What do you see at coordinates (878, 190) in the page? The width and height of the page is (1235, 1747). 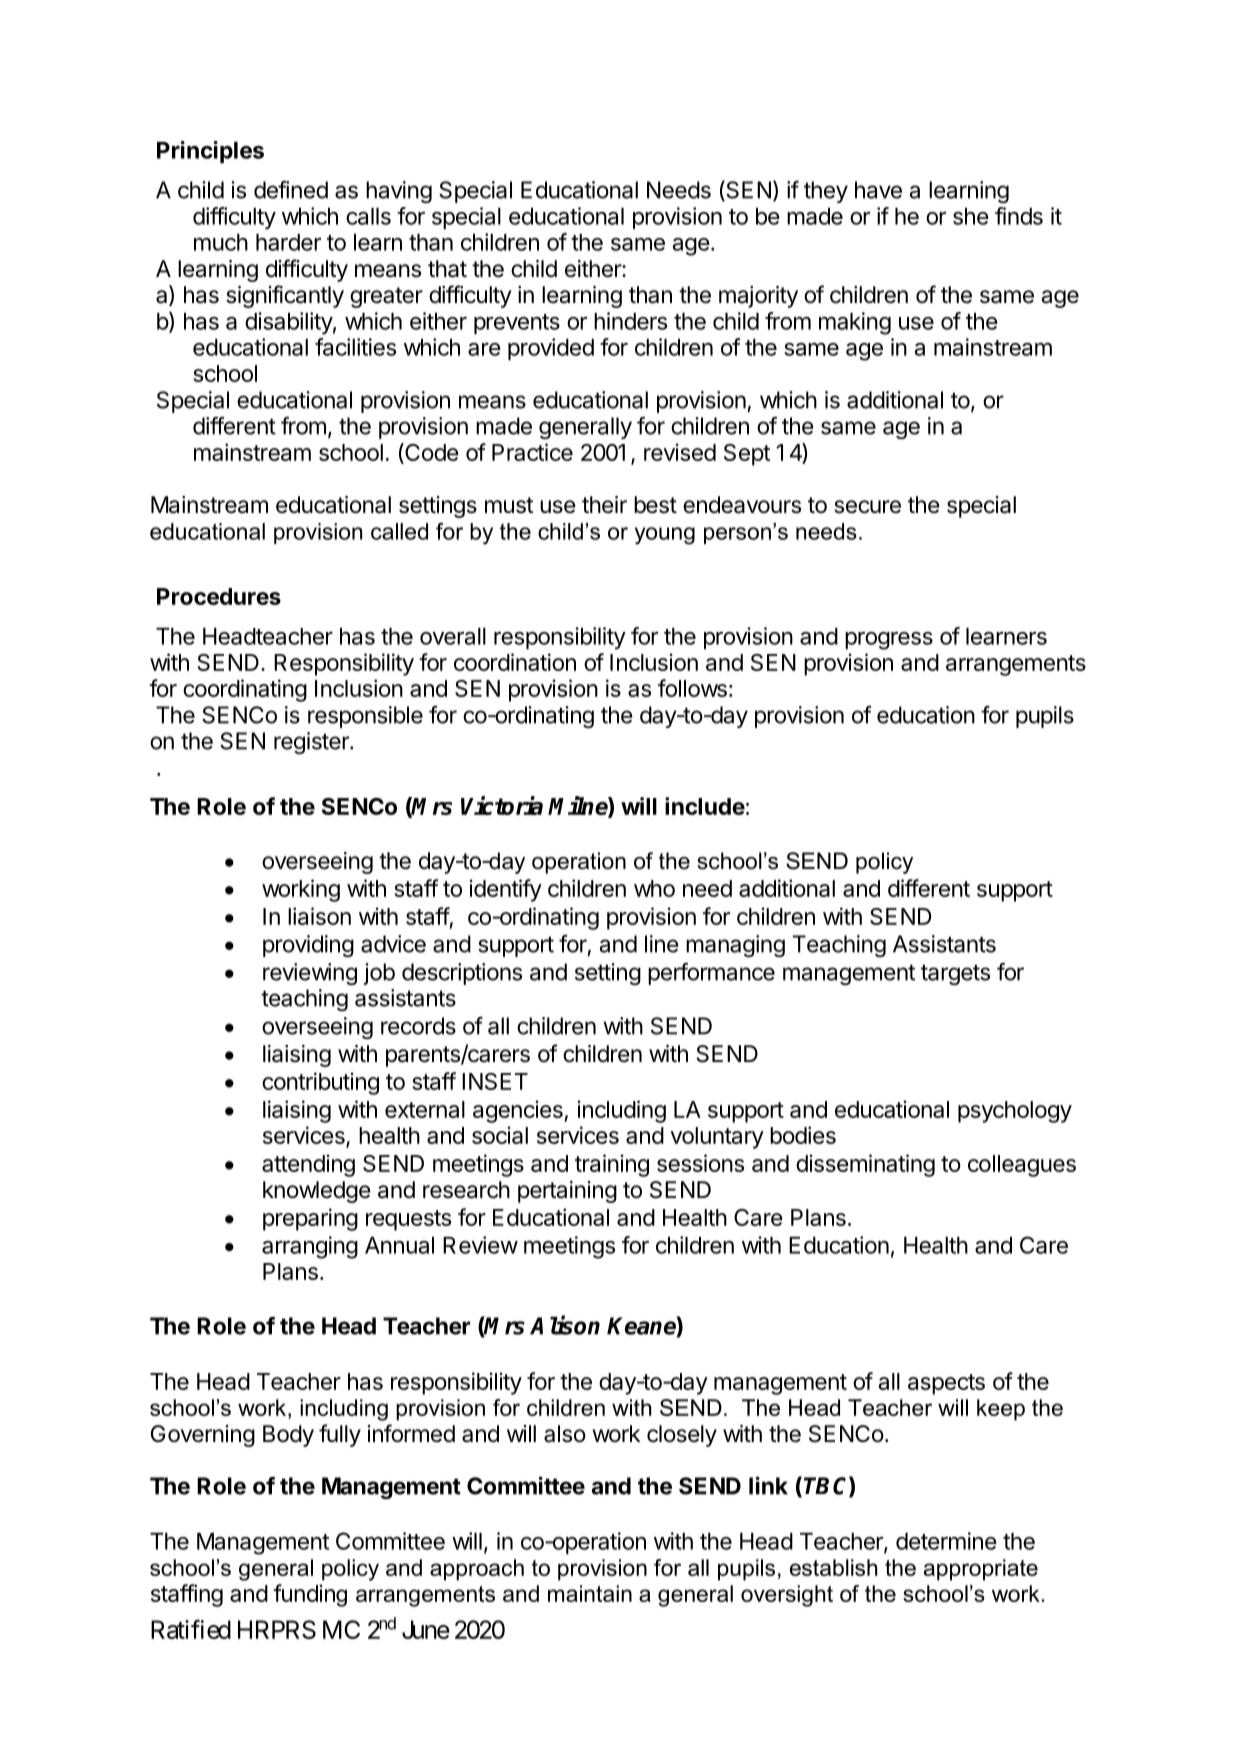 I see `have` at bounding box center [878, 190].
